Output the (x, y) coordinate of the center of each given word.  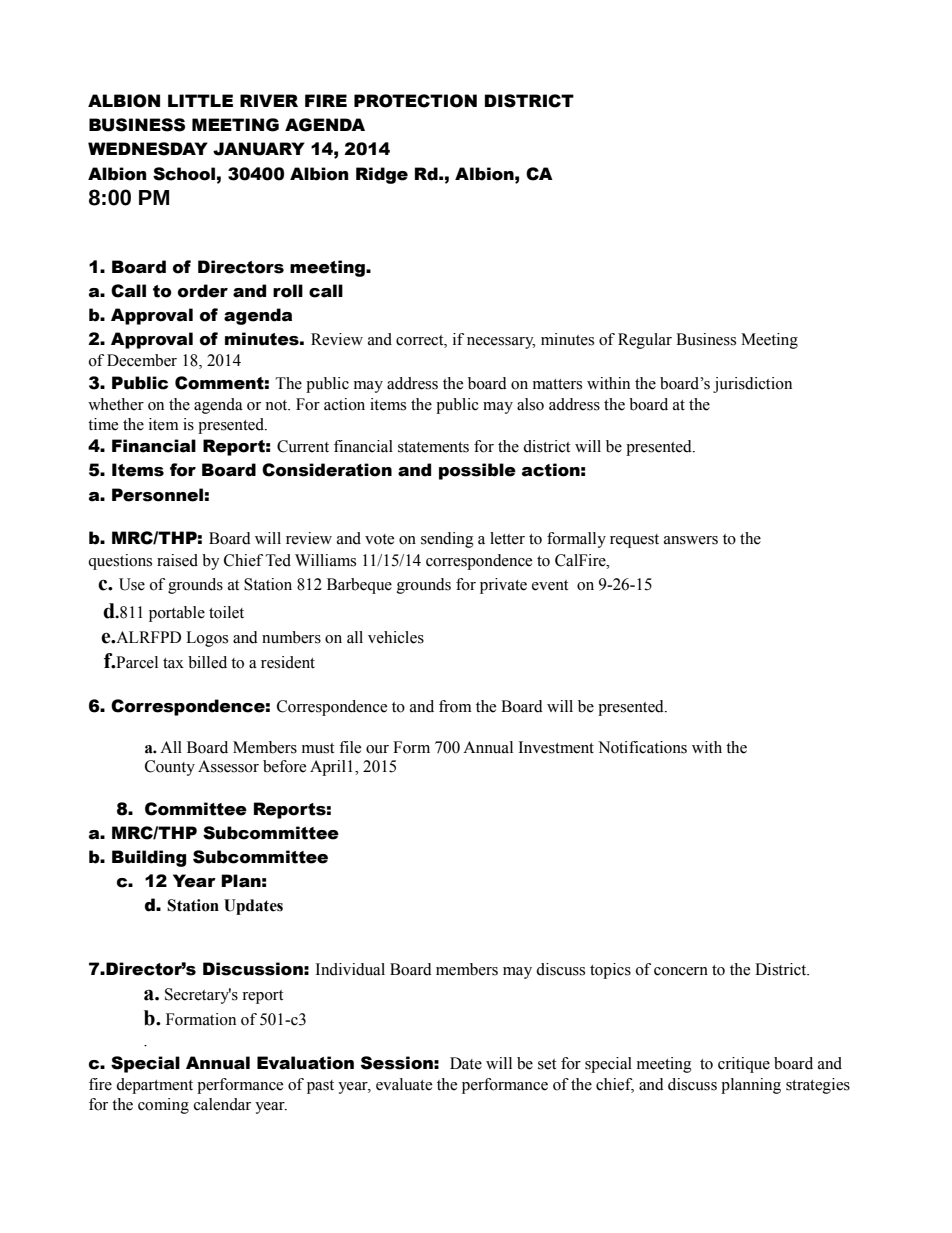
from (455, 706)
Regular (645, 341)
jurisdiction (752, 385)
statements (433, 447)
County (170, 768)
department (154, 1086)
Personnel (157, 495)
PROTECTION (415, 101)
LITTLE (200, 100)
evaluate (404, 1084)
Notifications (642, 747)
